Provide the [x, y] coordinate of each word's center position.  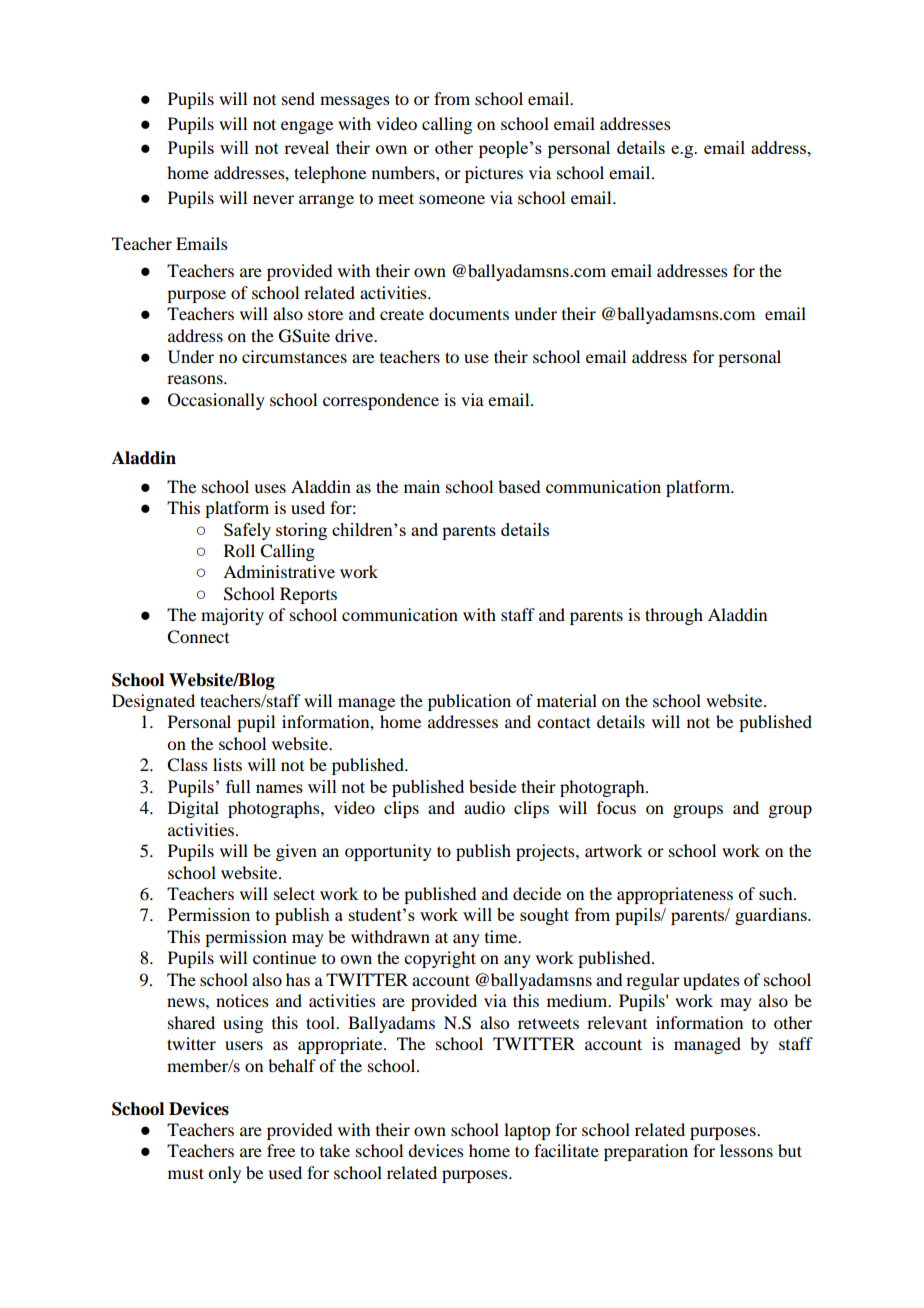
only [224, 1174]
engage [307, 127]
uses [270, 488]
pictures [494, 174]
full [238, 786]
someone [452, 199]
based [519, 486]
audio [484, 807]
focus [616, 807]
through [674, 616]
